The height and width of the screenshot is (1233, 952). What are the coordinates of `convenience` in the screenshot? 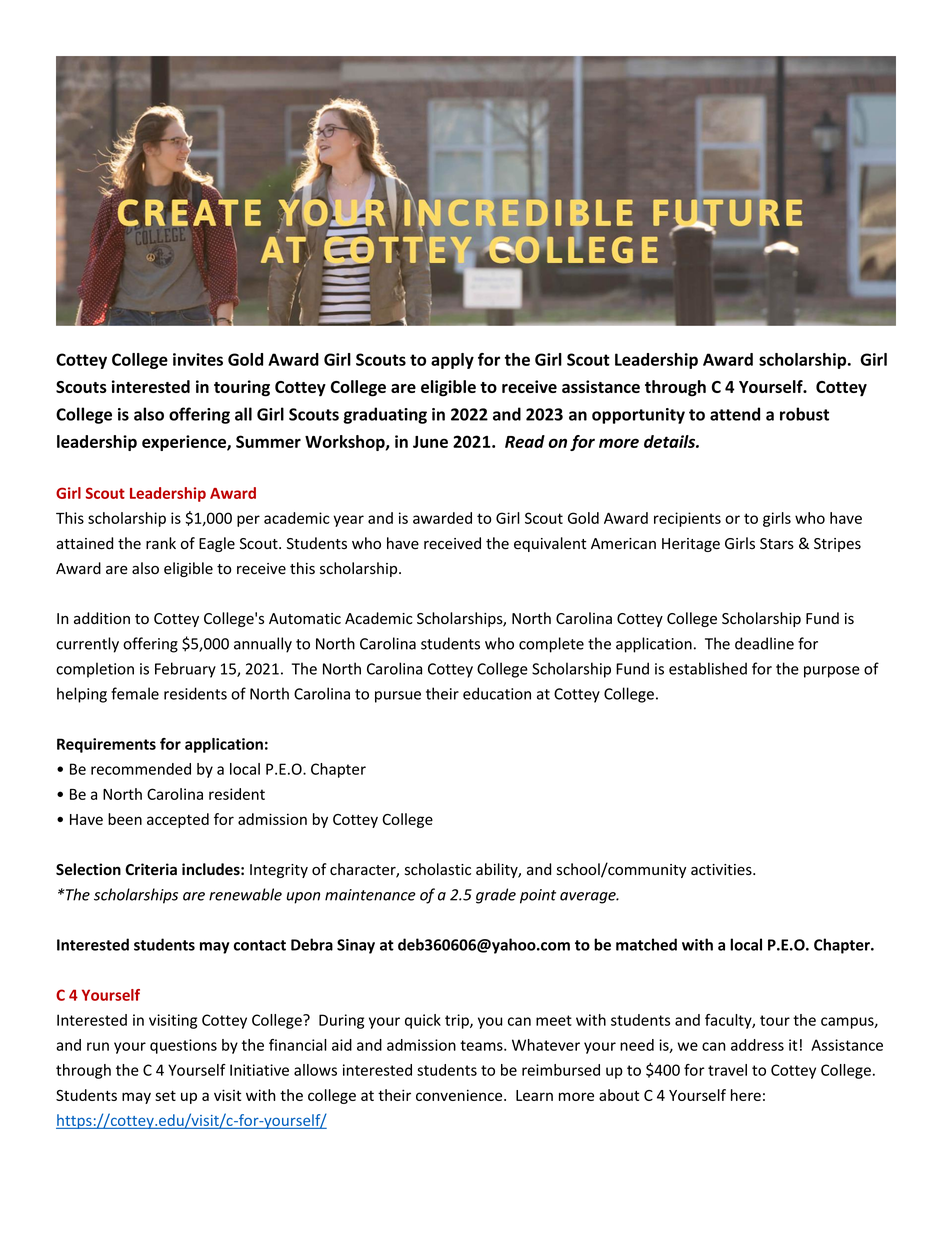 It's located at (460, 1095).
